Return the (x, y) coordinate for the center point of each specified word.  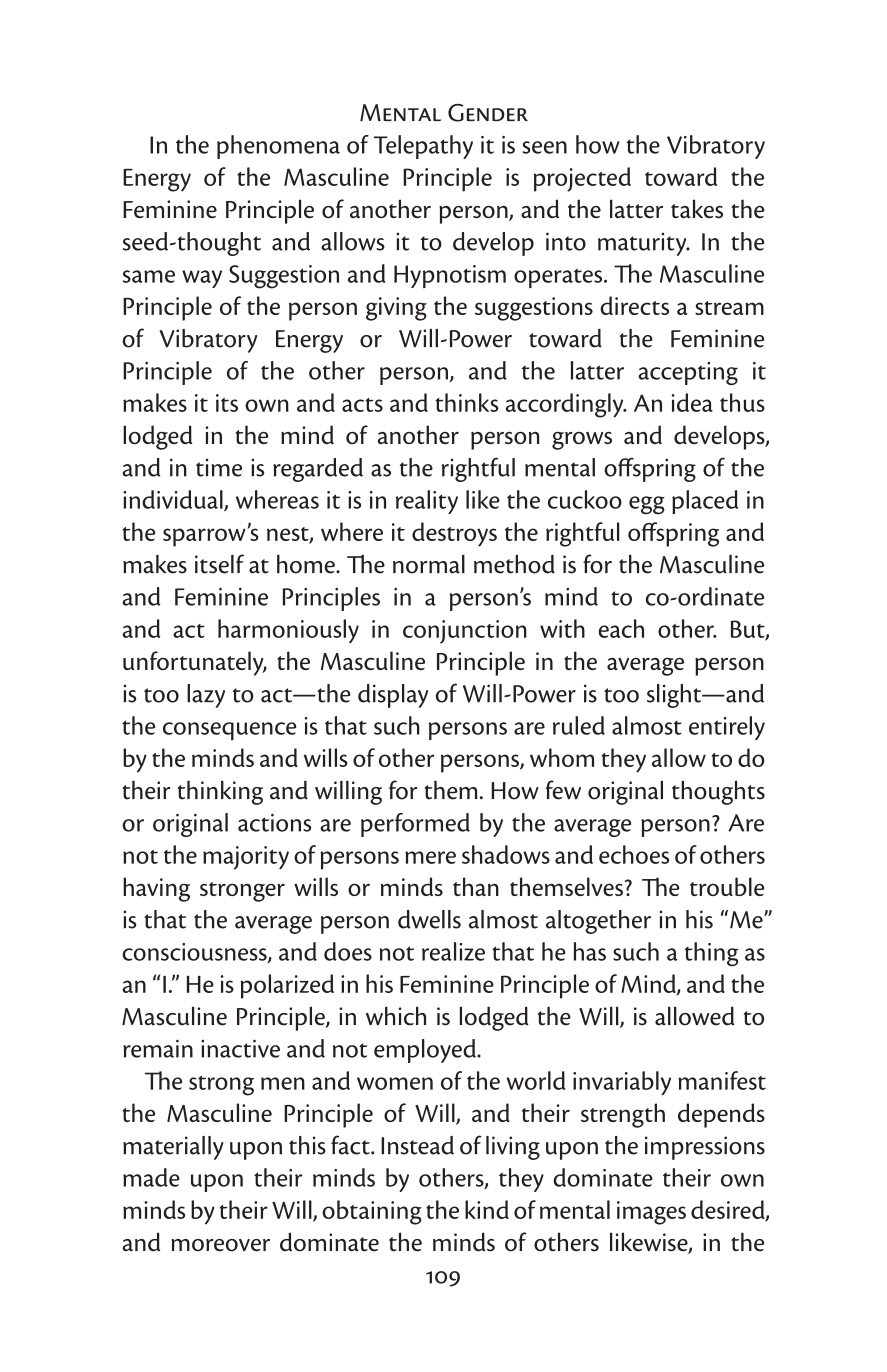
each (621, 628)
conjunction (465, 632)
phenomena (278, 147)
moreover (220, 1245)
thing (711, 954)
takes (697, 209)
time (219, 467)
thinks (466, 402)
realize (453, 951)
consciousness (195, 953)
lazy (206, 696)
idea (692, 402)
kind (487, 1209)
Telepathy (423, 147)
